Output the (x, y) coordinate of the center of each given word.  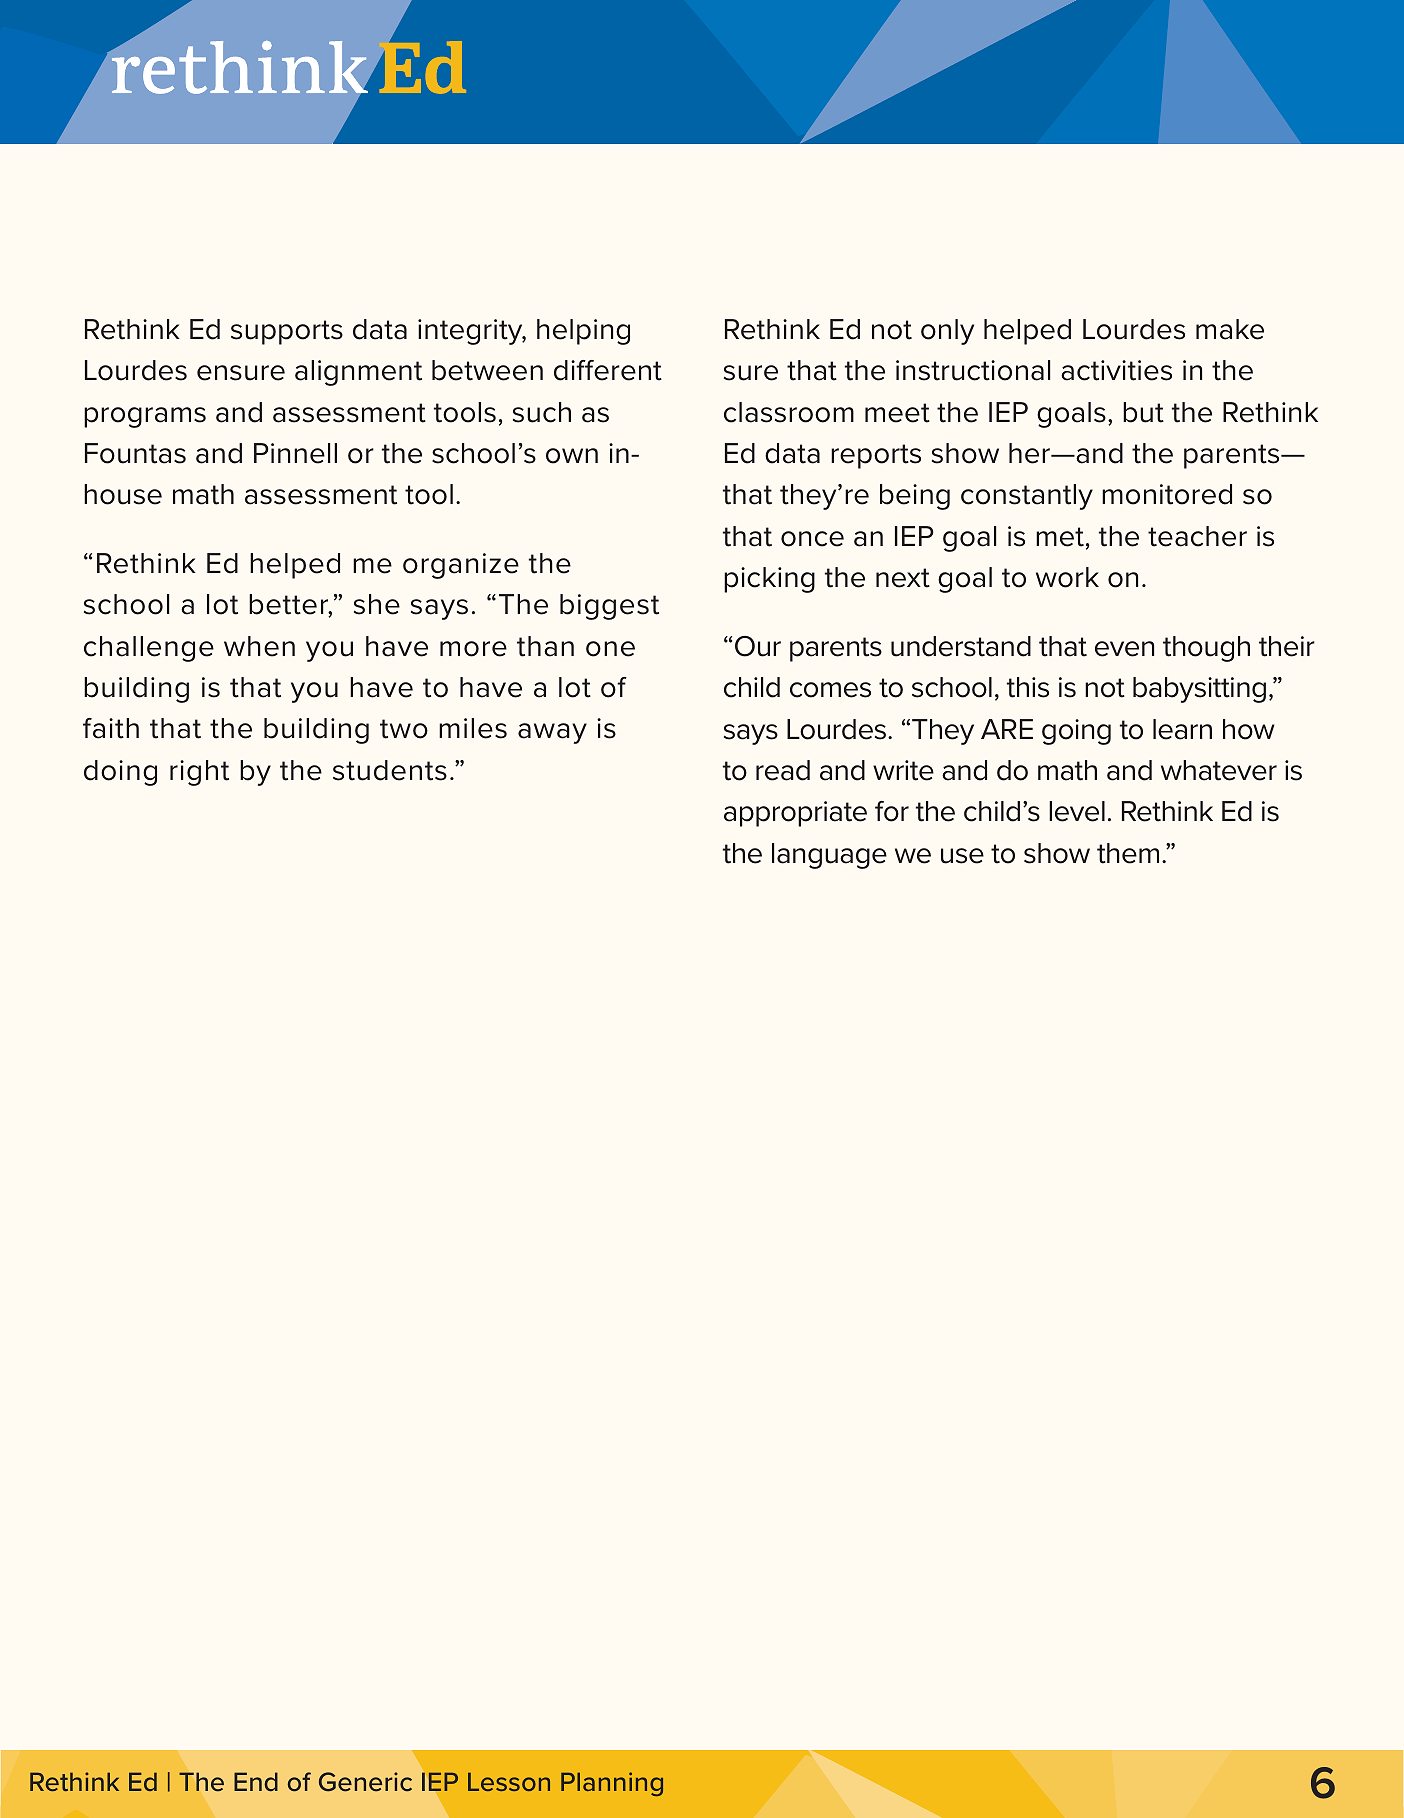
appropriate (795, 814)
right (199, 773)
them (1128, 853)
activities (1116, 370)
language (829, 856)
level (1077, 811)
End (256, 1782)
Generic (365, 1782)
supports (287, 332)
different (608, 370)
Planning (612, 1784)
